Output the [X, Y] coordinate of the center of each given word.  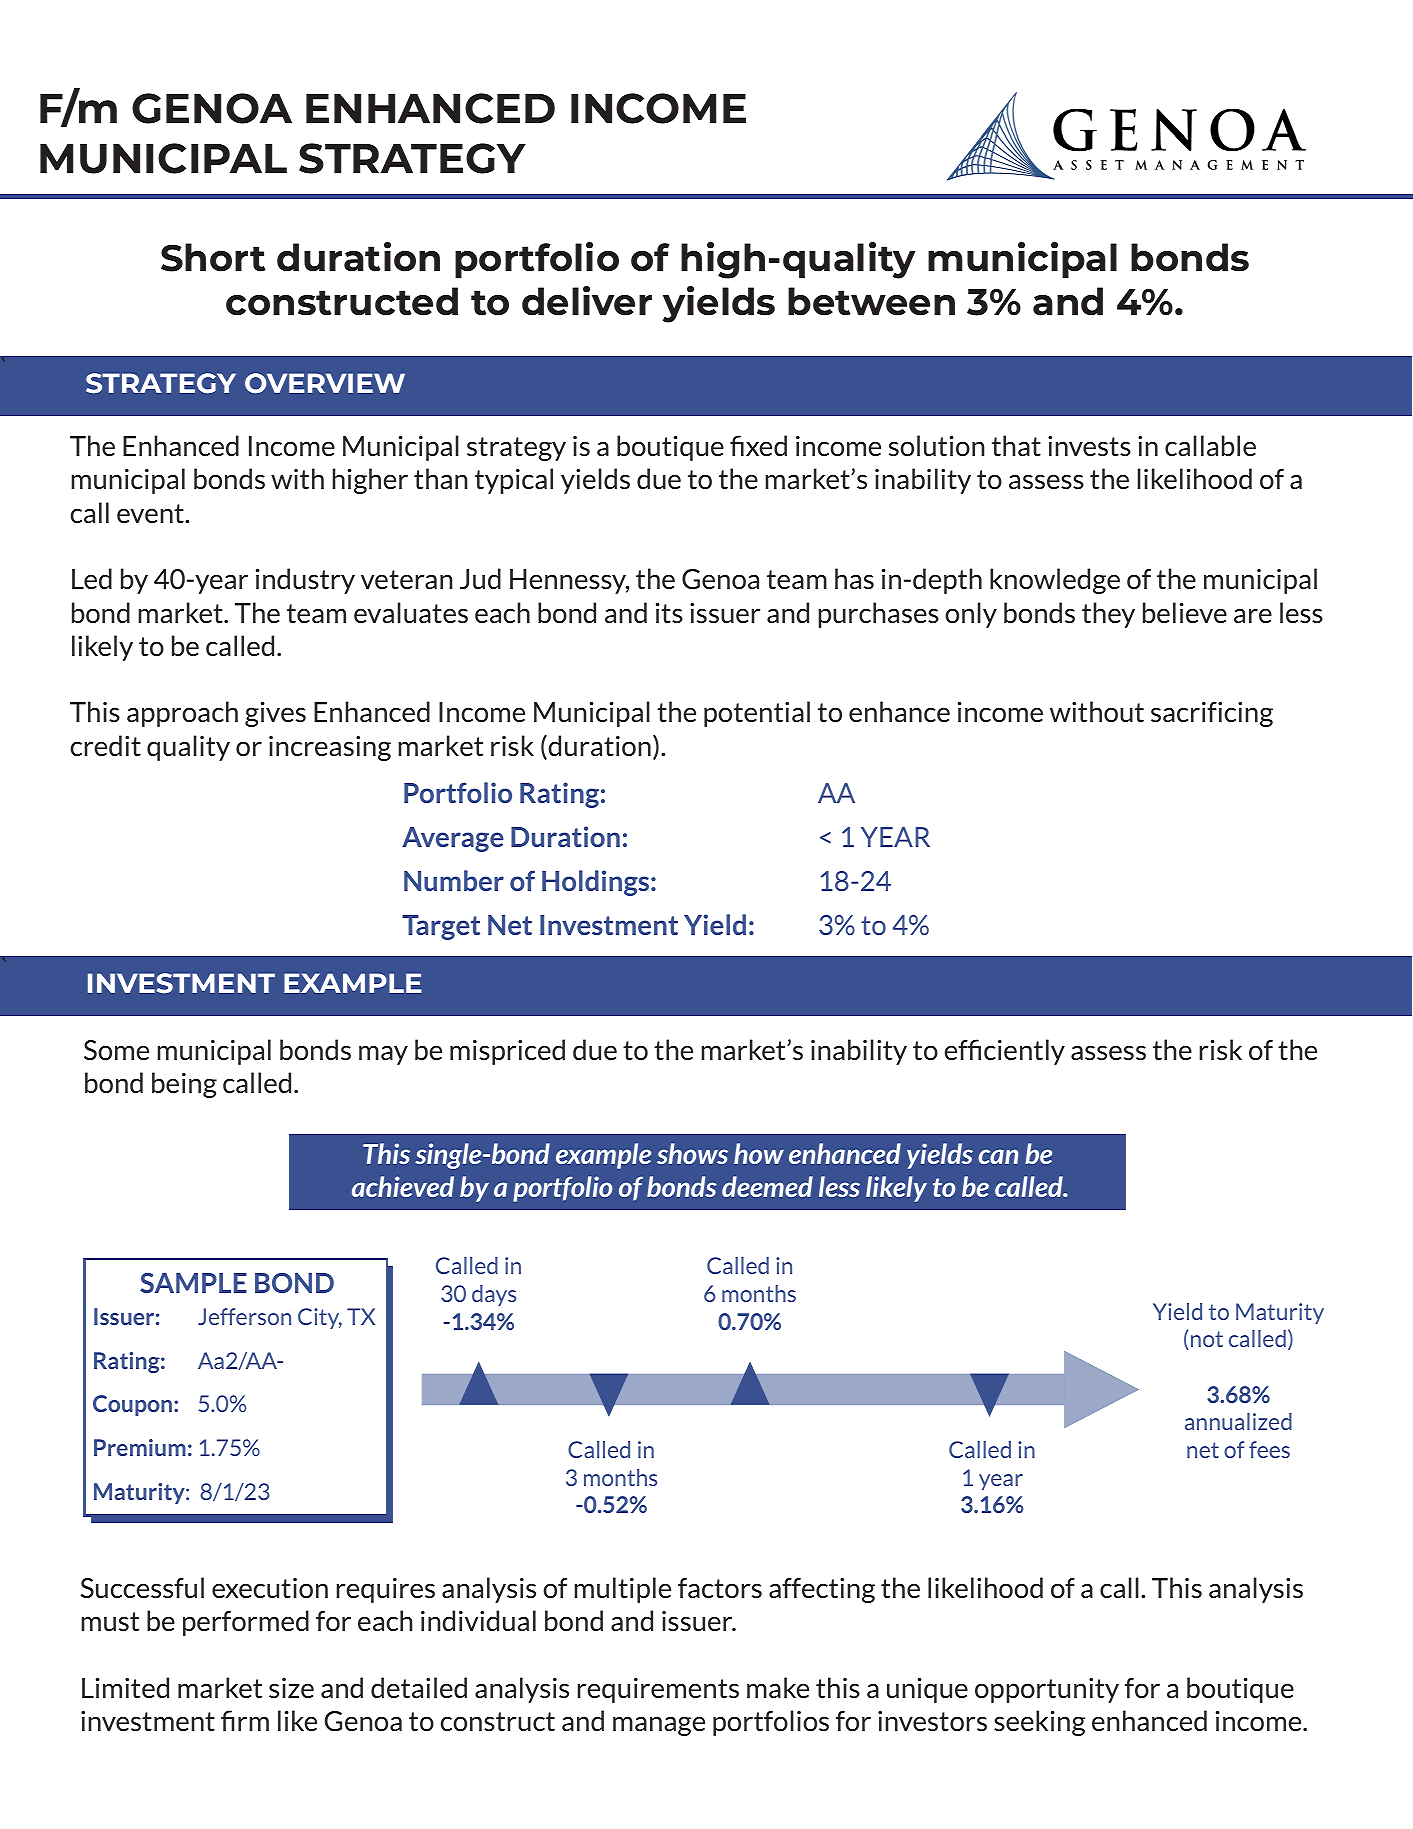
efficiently [1005, 1052]
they [1108, 615]
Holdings [597, 883]
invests [1089, 446]
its [669, 613]
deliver [587, 301]
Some [116, 1050]
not [1207, 1339]
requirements [658, 1690]
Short [213, 257]
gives [275, 714]
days [494, 1295]
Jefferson [244, 1316]
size [291, 1688]
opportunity [1047, 1690]
